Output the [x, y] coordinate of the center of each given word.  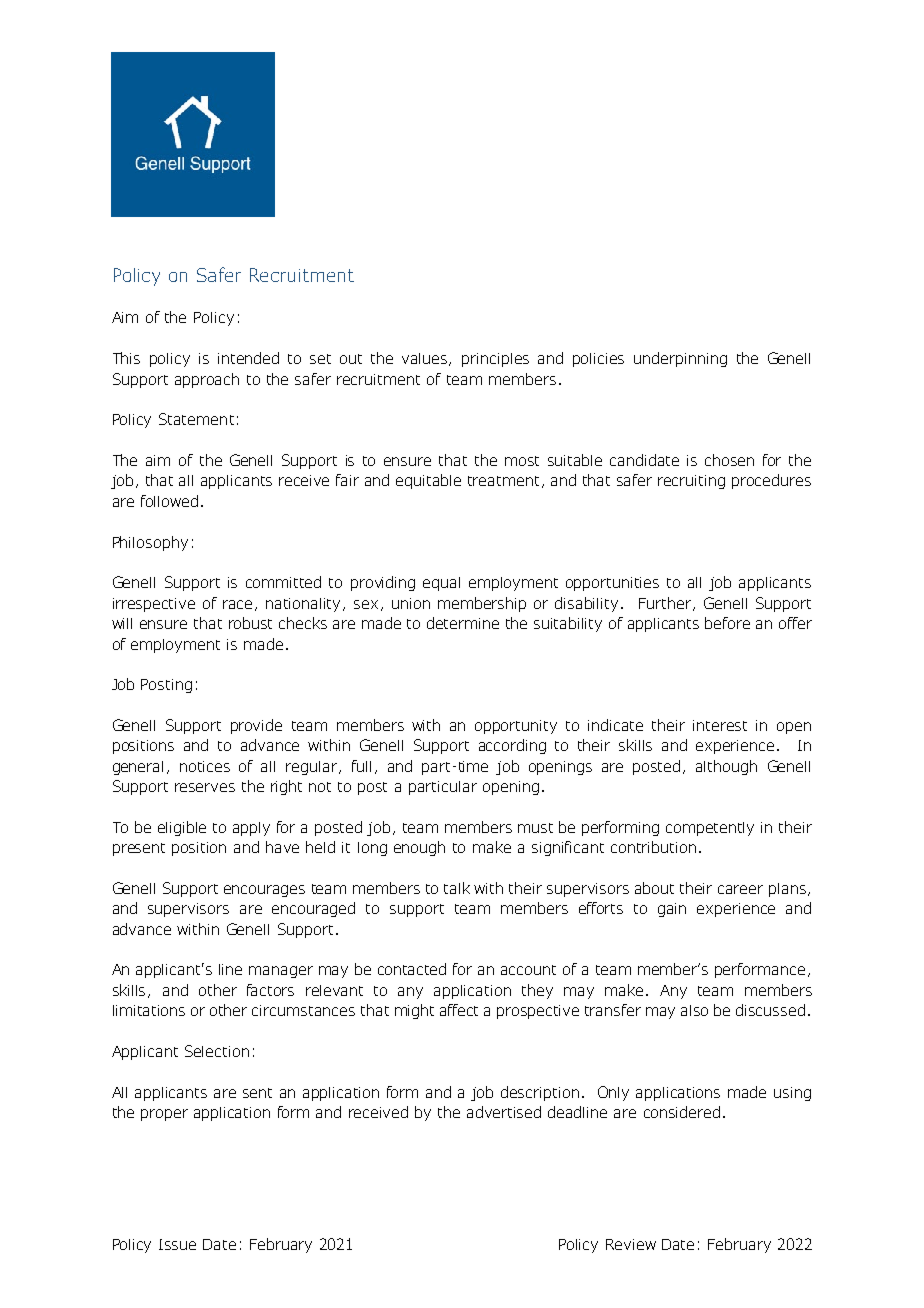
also [694, 1010]
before [727, 623]
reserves [205, 787]
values [426, 359]
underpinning [680, 359]
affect [459, 1010]
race [237, 604]
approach [207, 380]
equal [441, 584]
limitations [149, 1010]
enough [419, 848]
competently [710, 829]
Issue [177, 1244]
